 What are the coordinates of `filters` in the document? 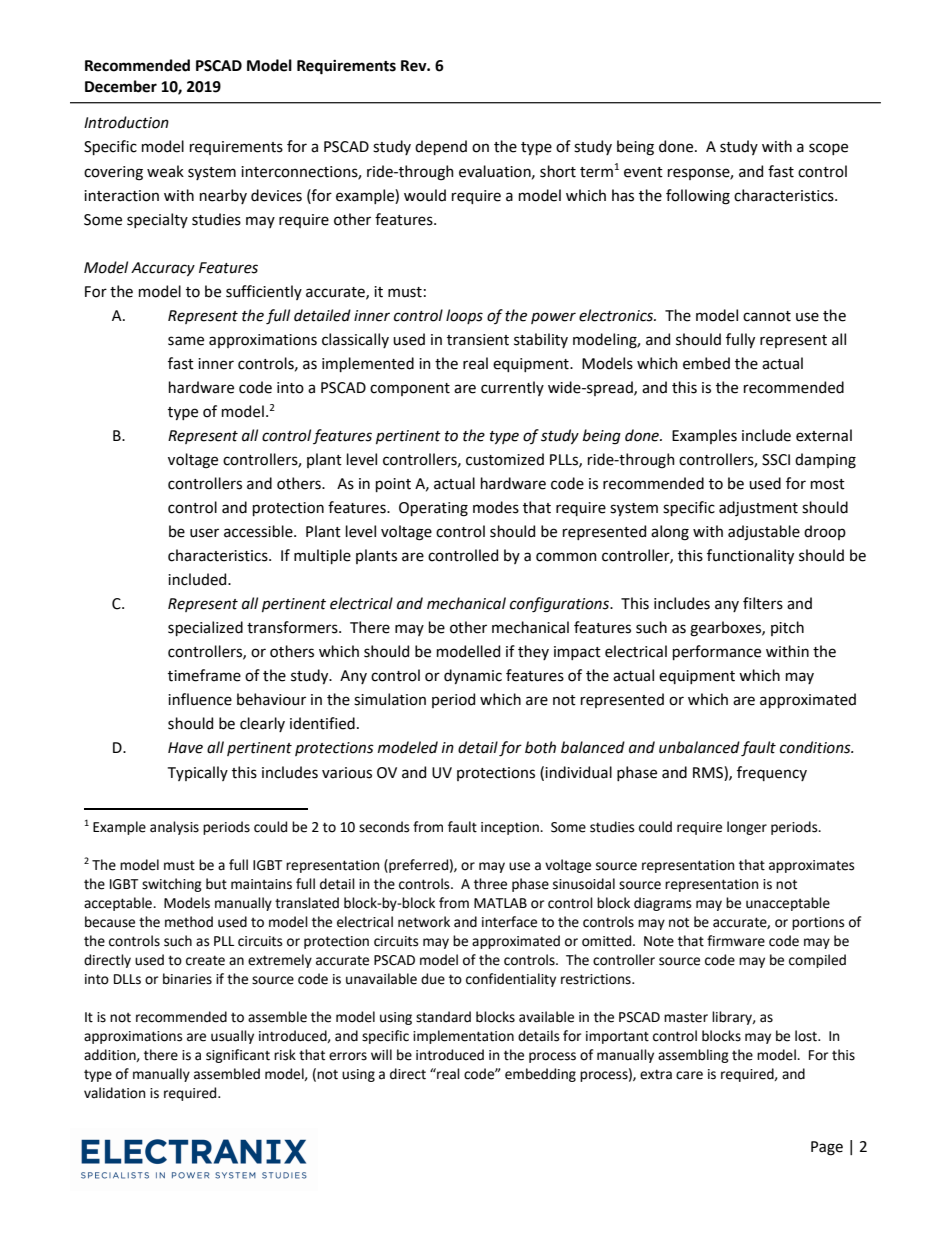 It's located at (763, 603).
